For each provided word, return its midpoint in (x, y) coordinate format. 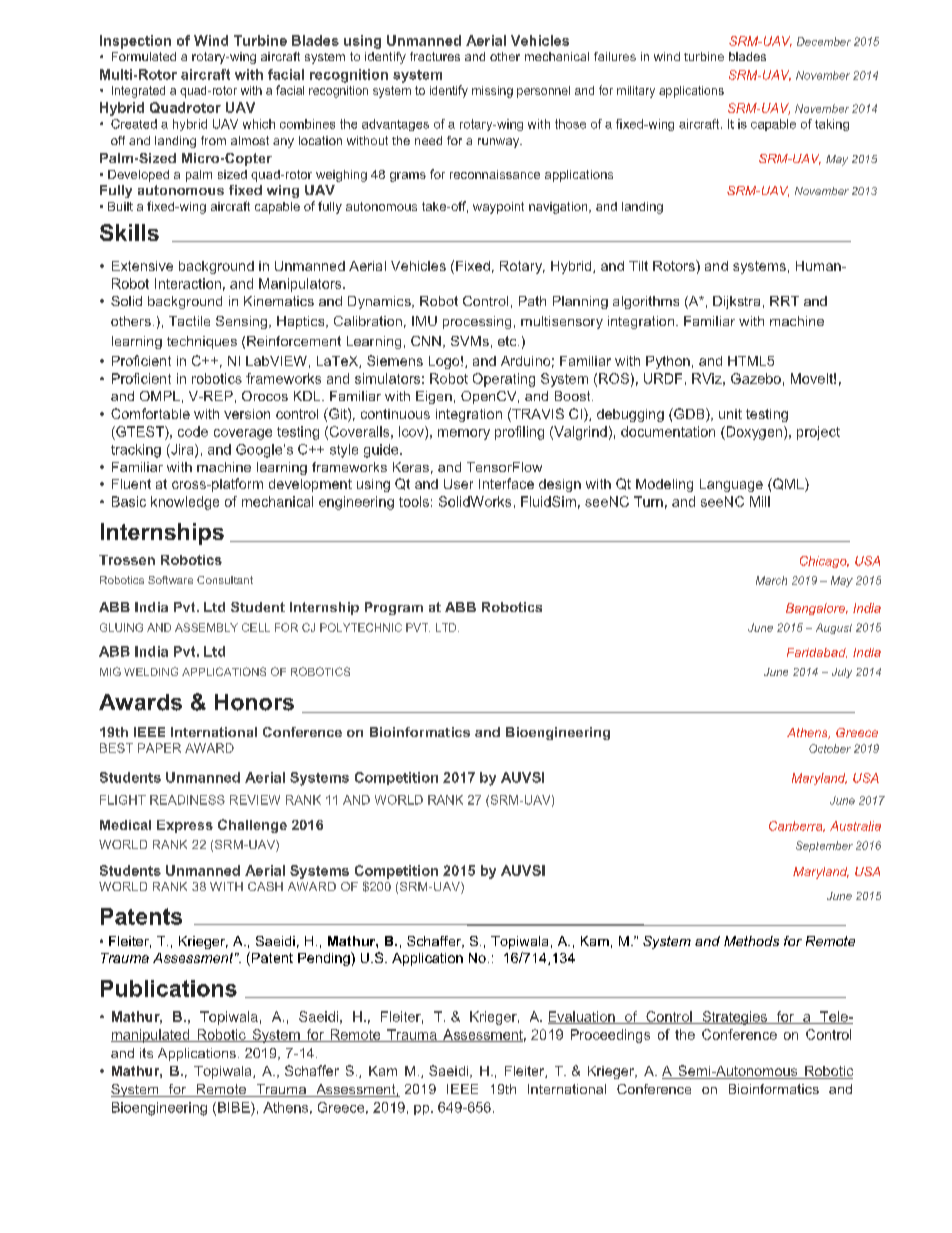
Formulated (144, 56)
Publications (169, 988)
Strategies (735, 1018)
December (824, 41)
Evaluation (582, 1017)
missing (492, 92)
